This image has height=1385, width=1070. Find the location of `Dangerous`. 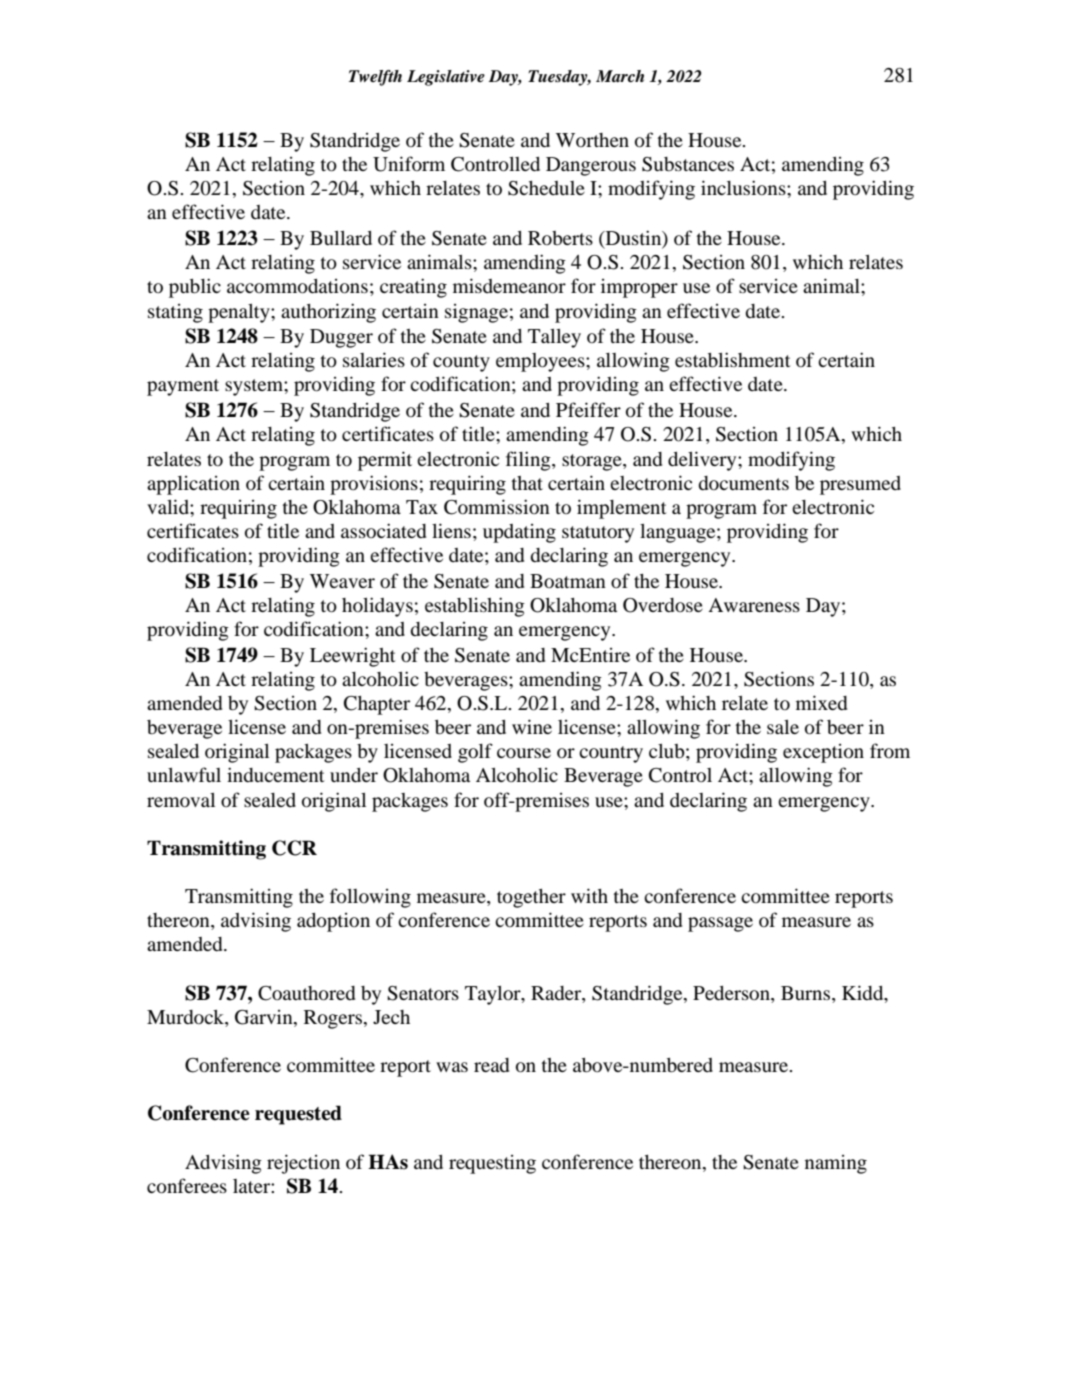

Dangerous is located at coordinates (591, 166).
